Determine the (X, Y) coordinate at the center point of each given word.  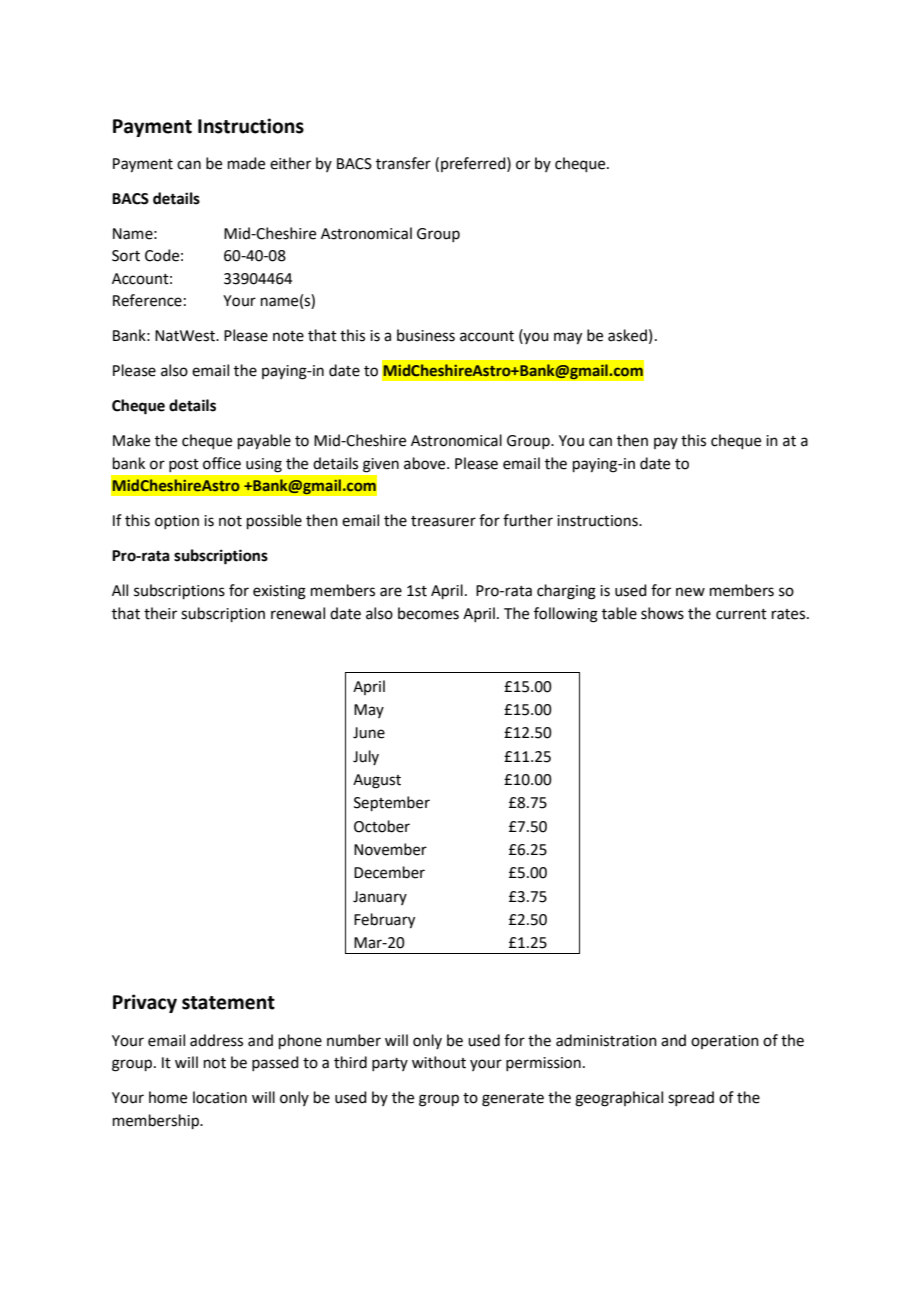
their (160, 613)
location (220, 1097)
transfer (403, 163)
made (246, 163)
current (741, 614)
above (426, 463)
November (390, 849)
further (528, 520)
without (439, 1062)
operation (725, 1042)
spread (691, 1098)
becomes (428, 613)
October (382, 826)
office (222, 463)
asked (627, 335)
